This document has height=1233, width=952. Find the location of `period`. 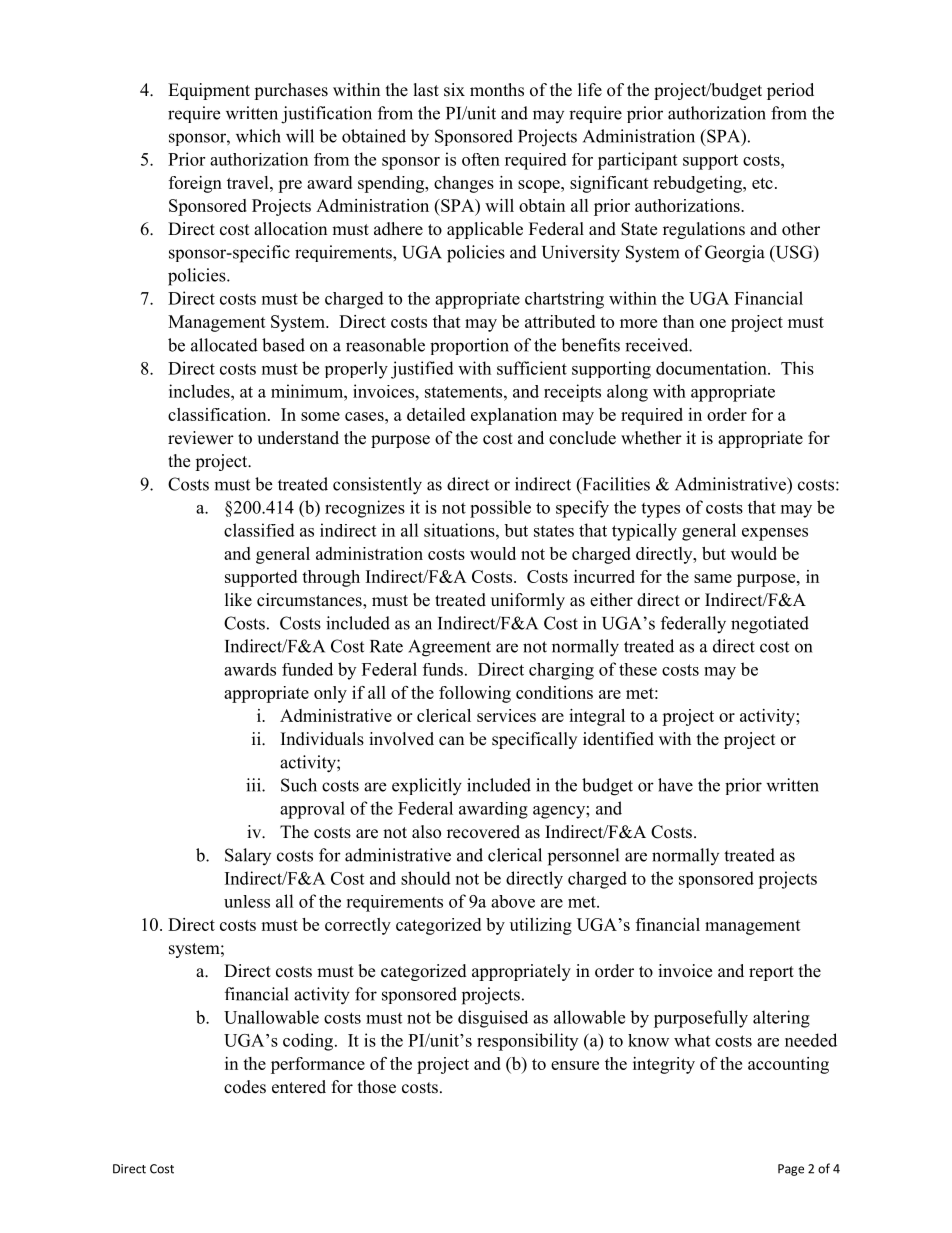

period is located at coordinates (790, 91).
